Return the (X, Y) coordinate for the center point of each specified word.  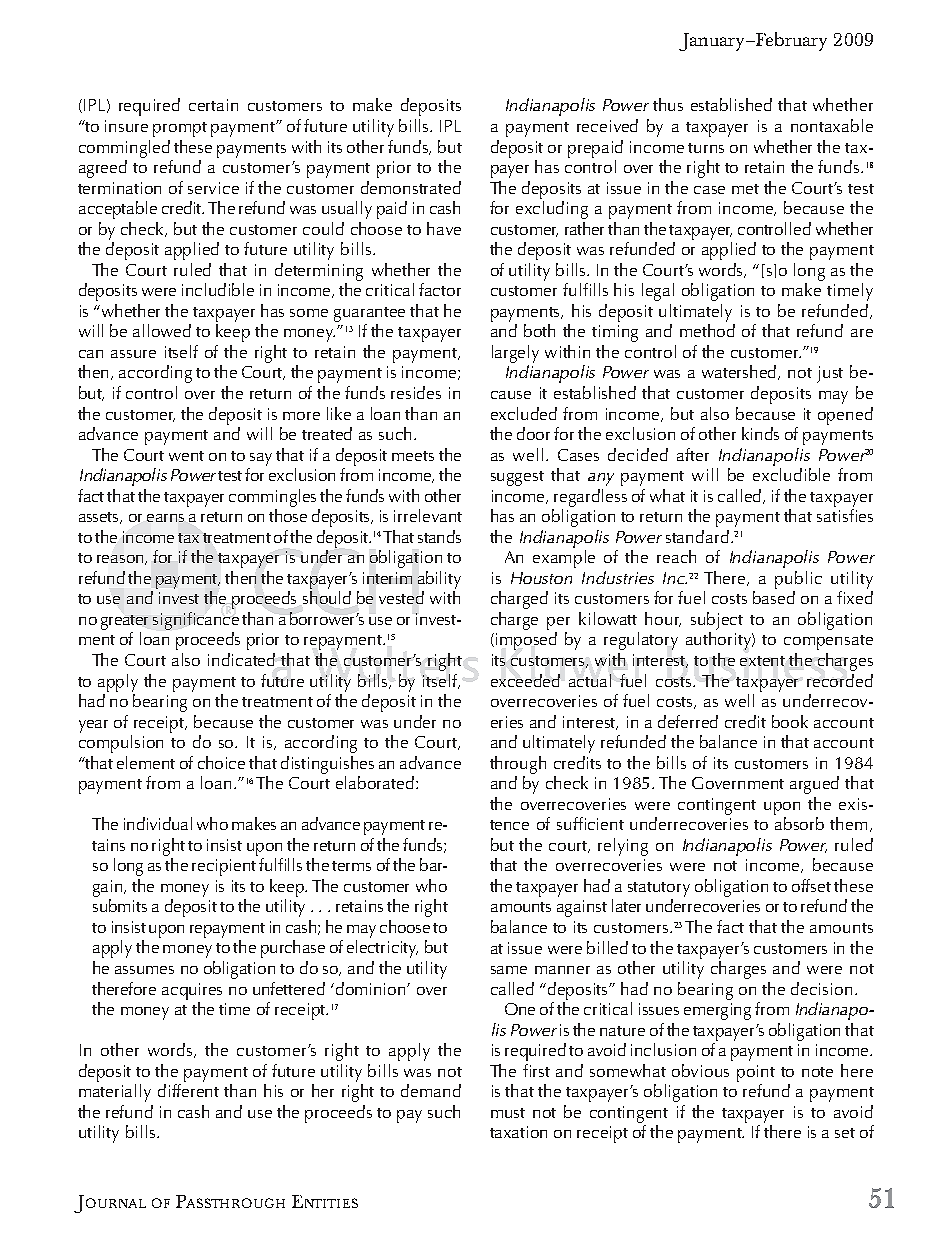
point (756, 1073)
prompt (180, 129)
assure (133, 354)
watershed (740, 372)
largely (515, 354)
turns (706, 148)
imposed (526, 641)
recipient (224, 867)
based (774, 597)
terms (351, 866)
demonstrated (411, 187)
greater (124, 622)
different (188, 1090)
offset (811, 885)
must (508, 1113)
